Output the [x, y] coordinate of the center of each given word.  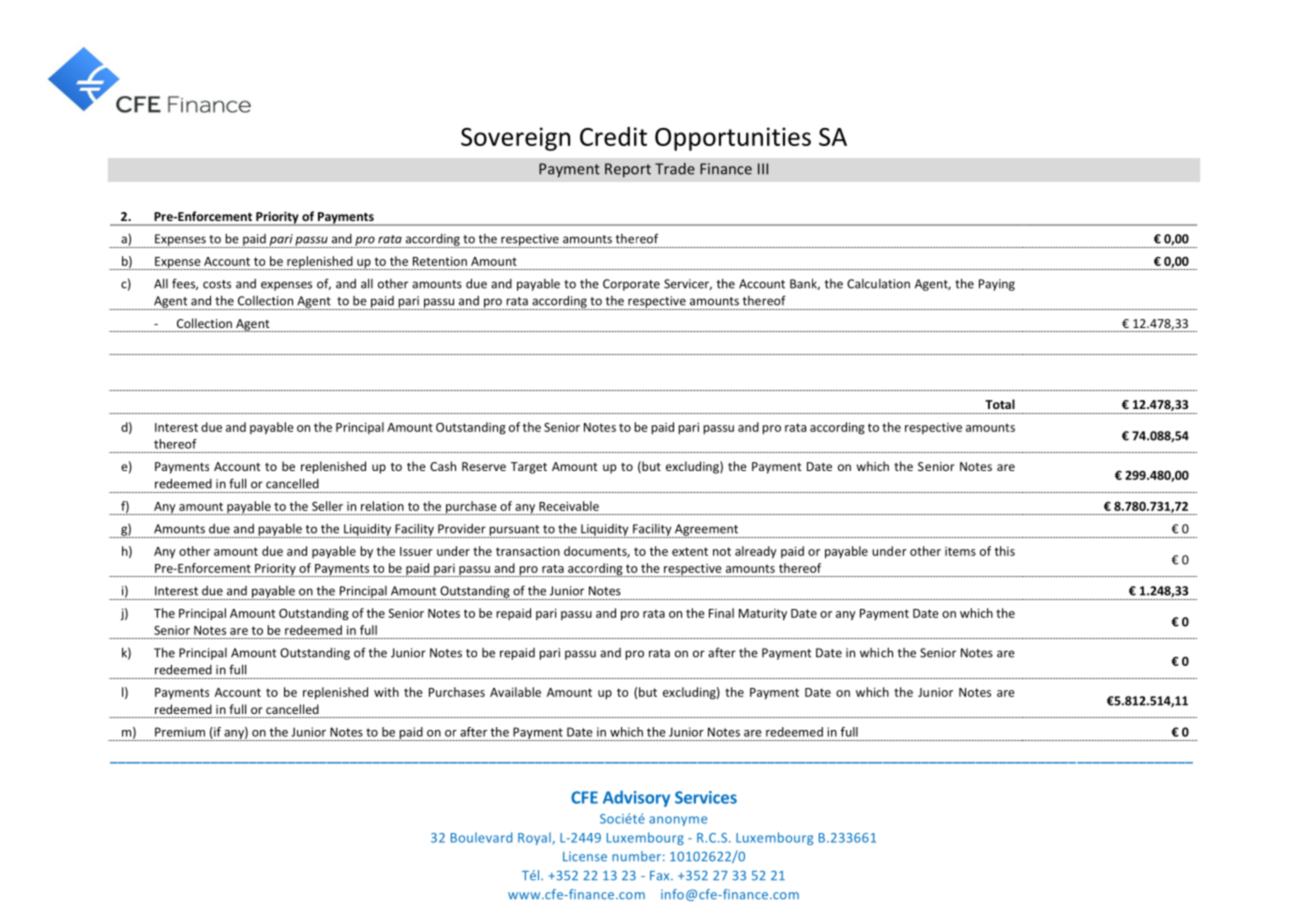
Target [529, 468]
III [763, 169]
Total [1000, 404]
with [386, 692]
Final [721, 613]
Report [628, 170]
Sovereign [515, 139]
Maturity [763, 614]
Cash [443, 466]
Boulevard [481, 837]
